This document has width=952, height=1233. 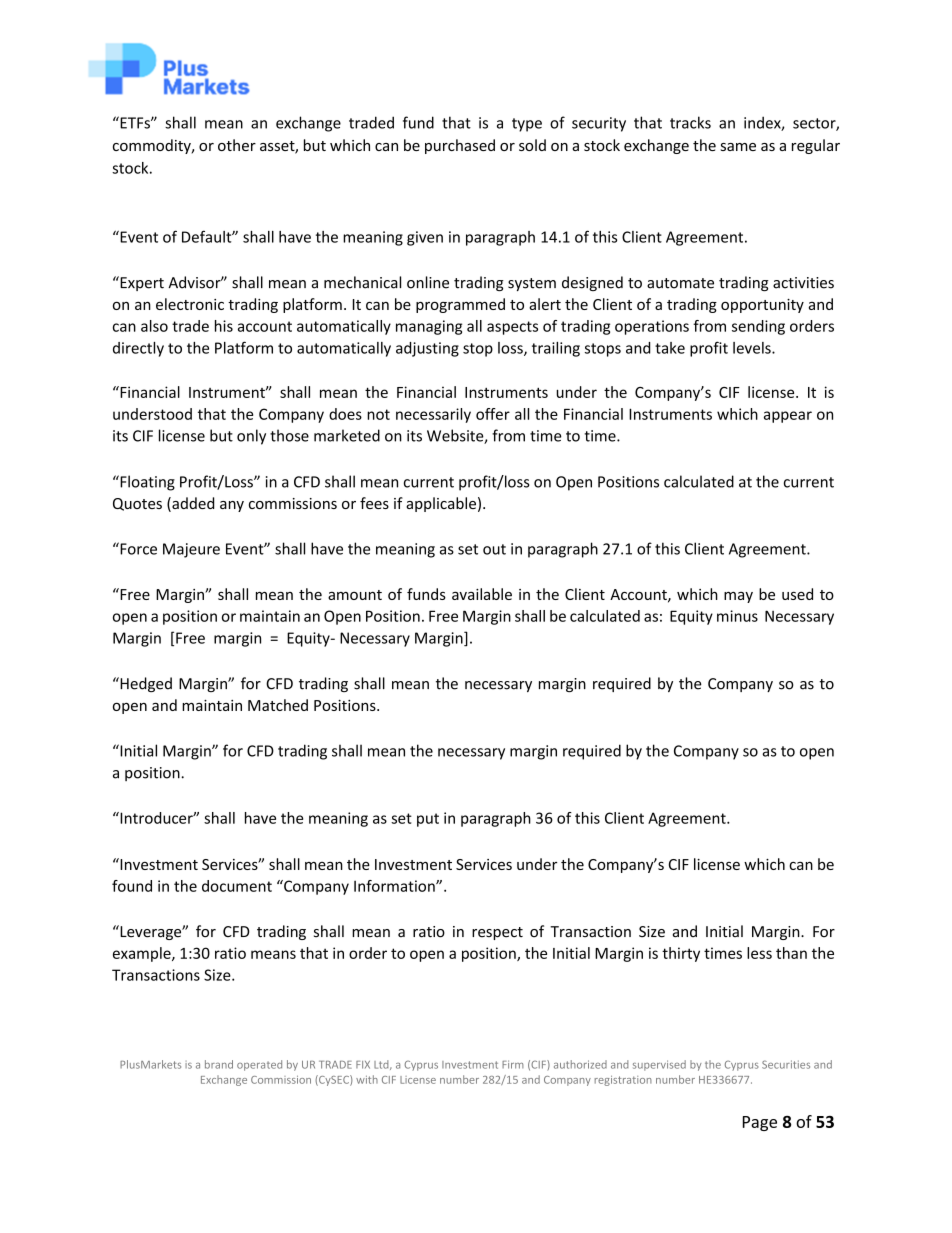 I want to click on purchased, so click(x=460, y=146).
